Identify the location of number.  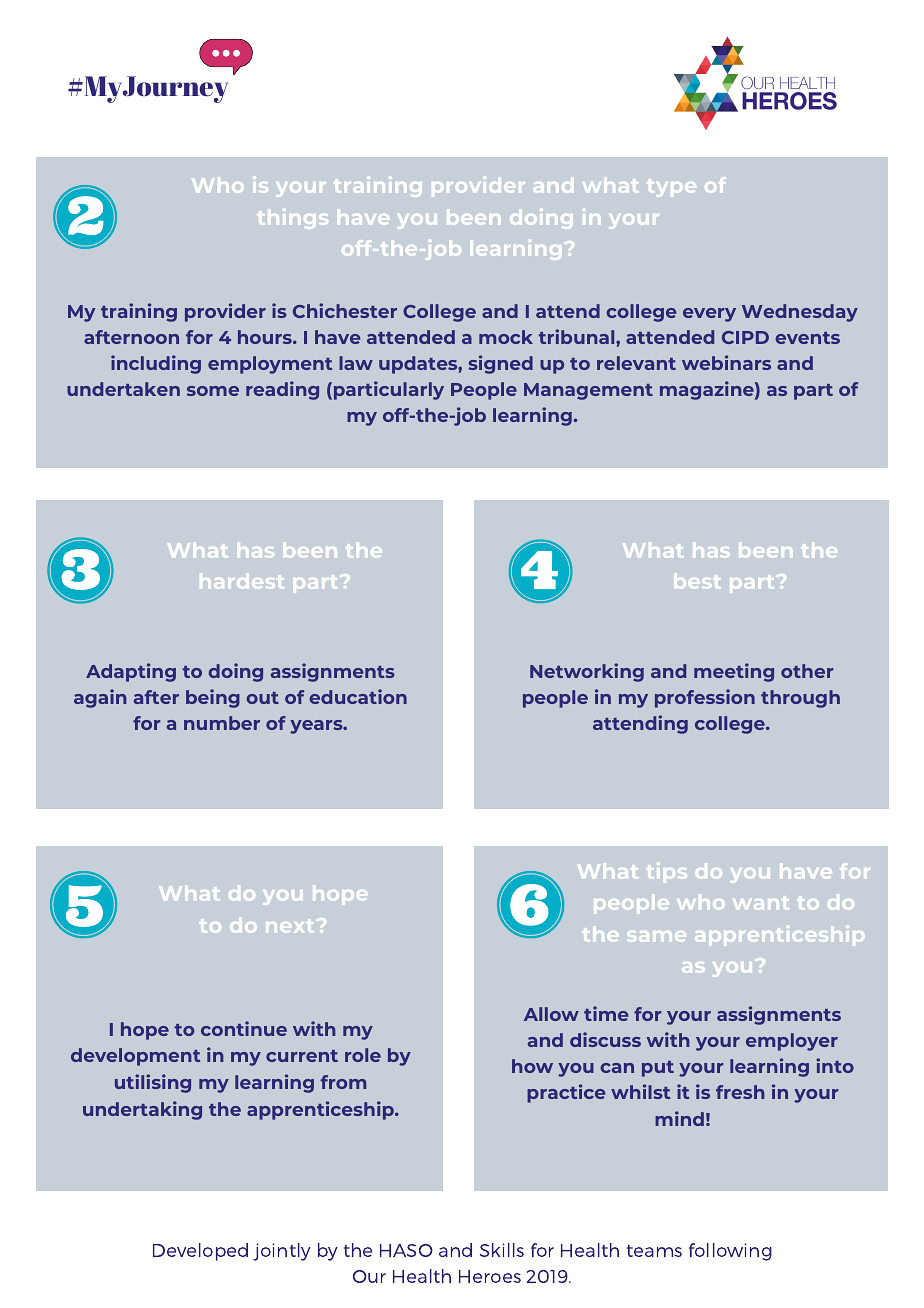
(222, 723).
